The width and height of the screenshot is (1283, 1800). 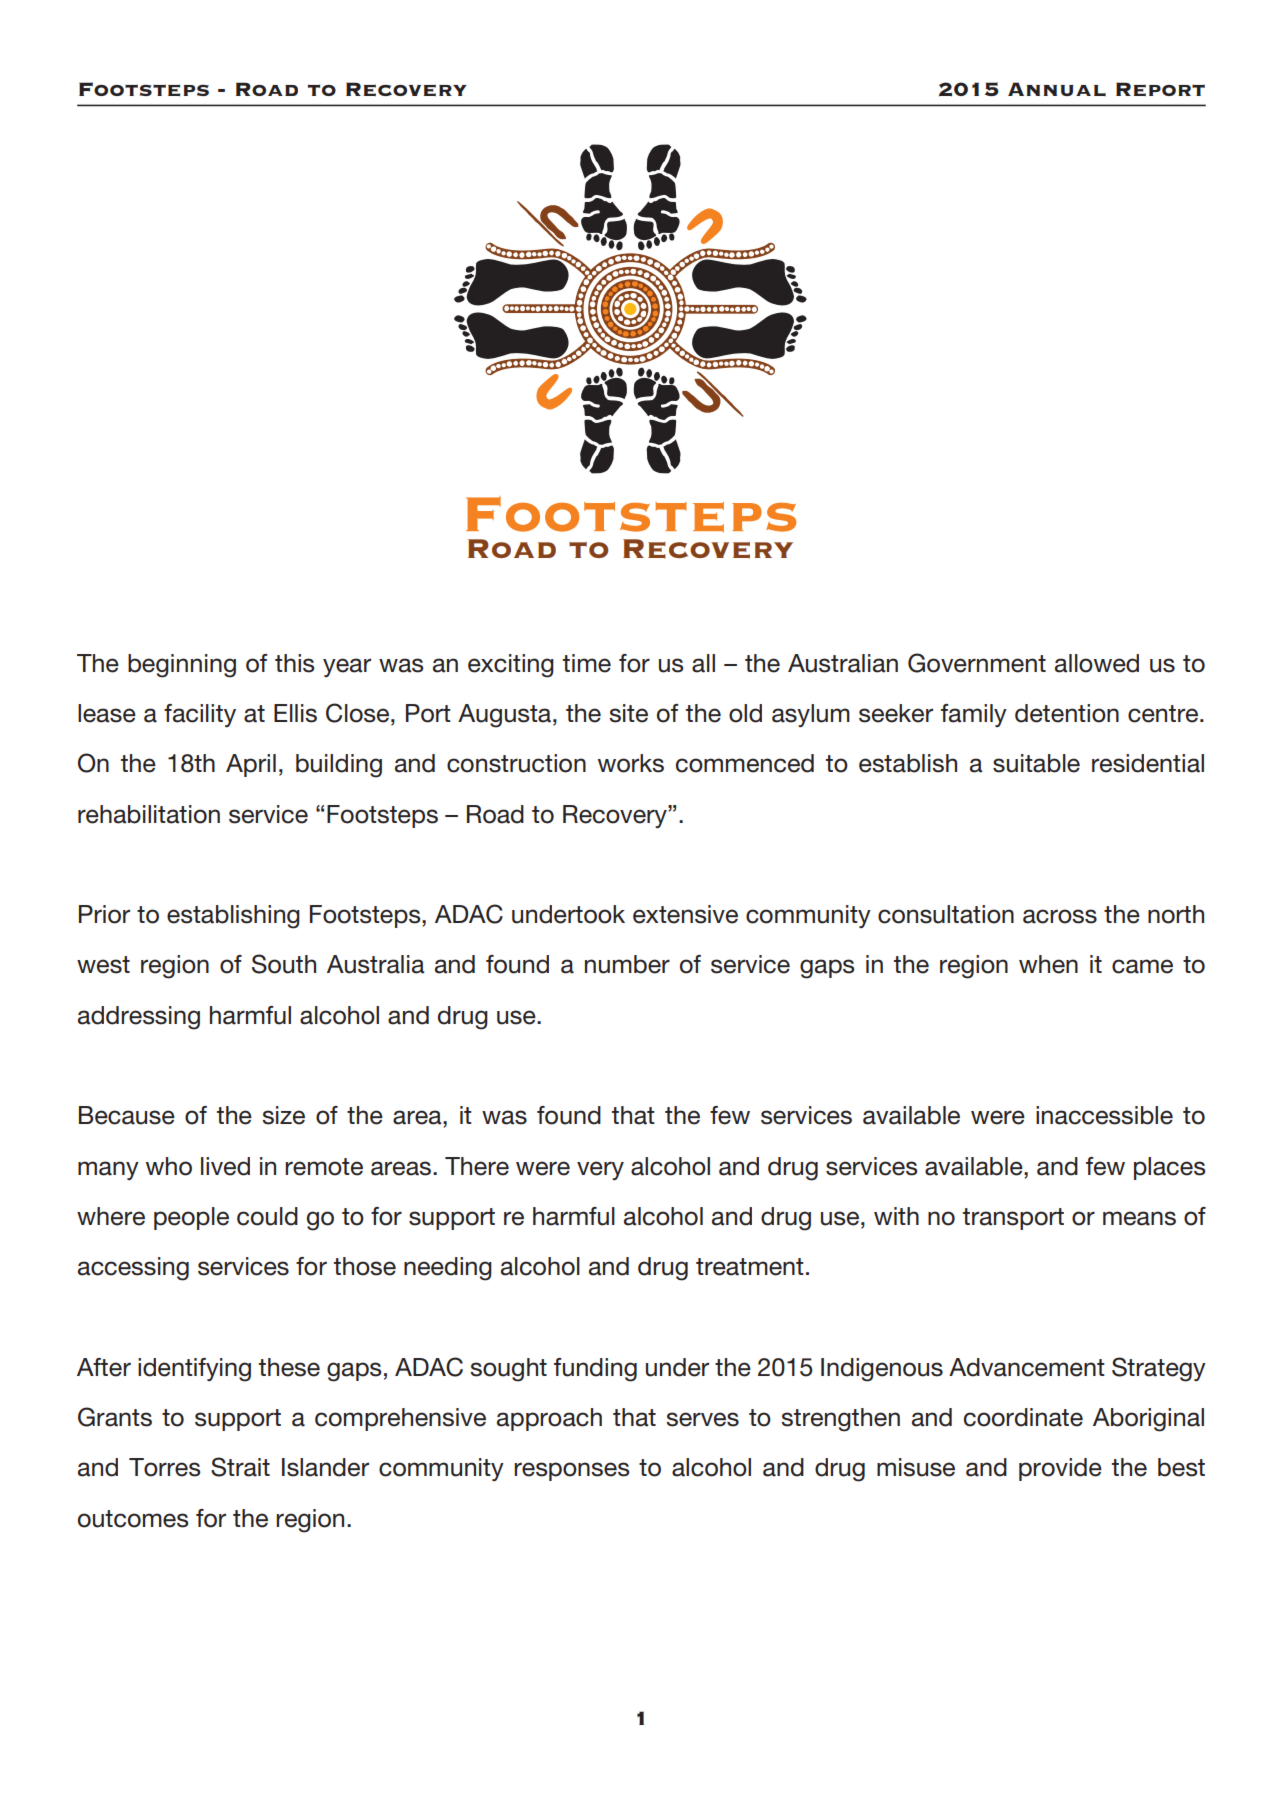 I want to click on works, so click(x=631, y=763).
